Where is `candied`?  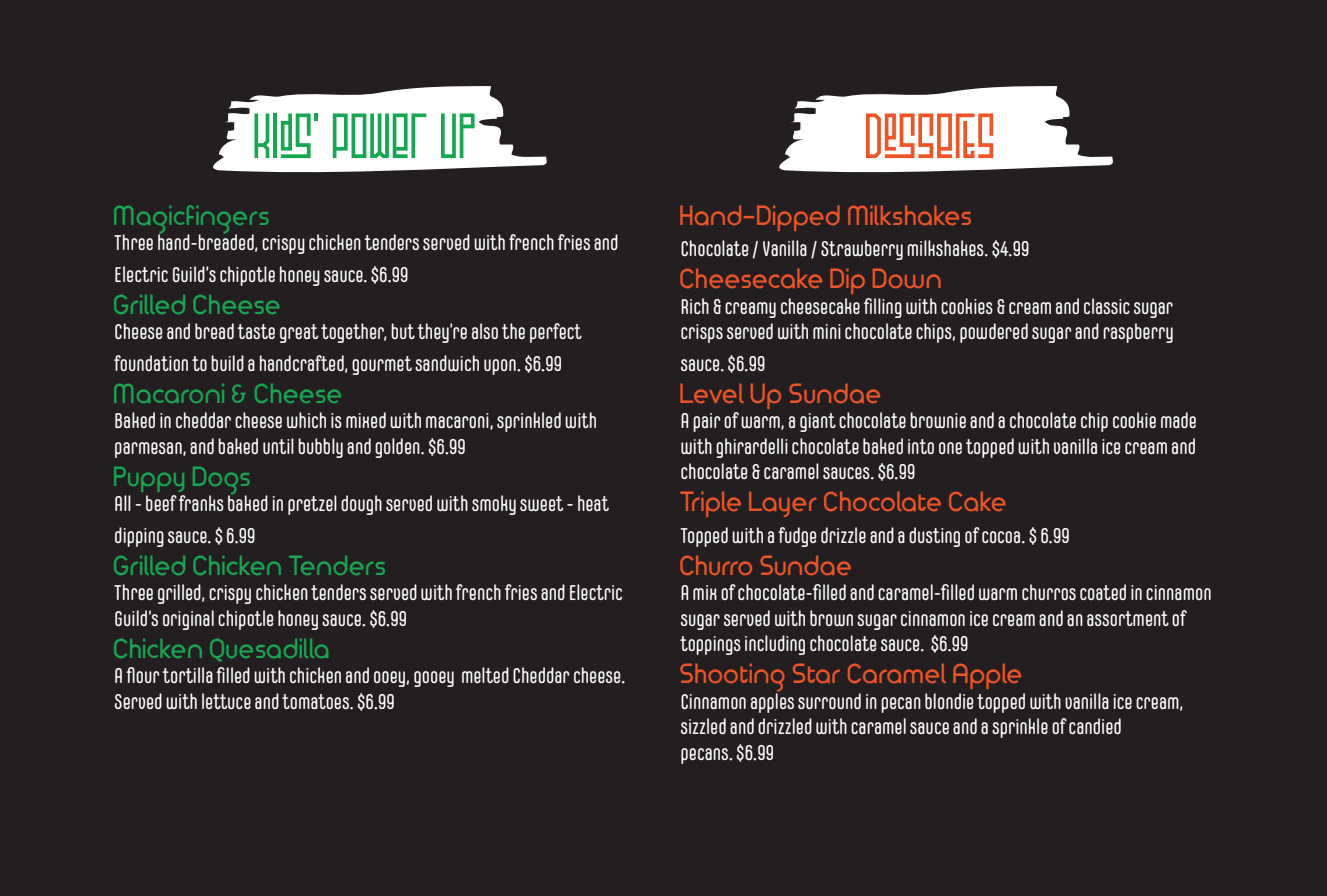 candied is located at coordinates (1095, 726).
